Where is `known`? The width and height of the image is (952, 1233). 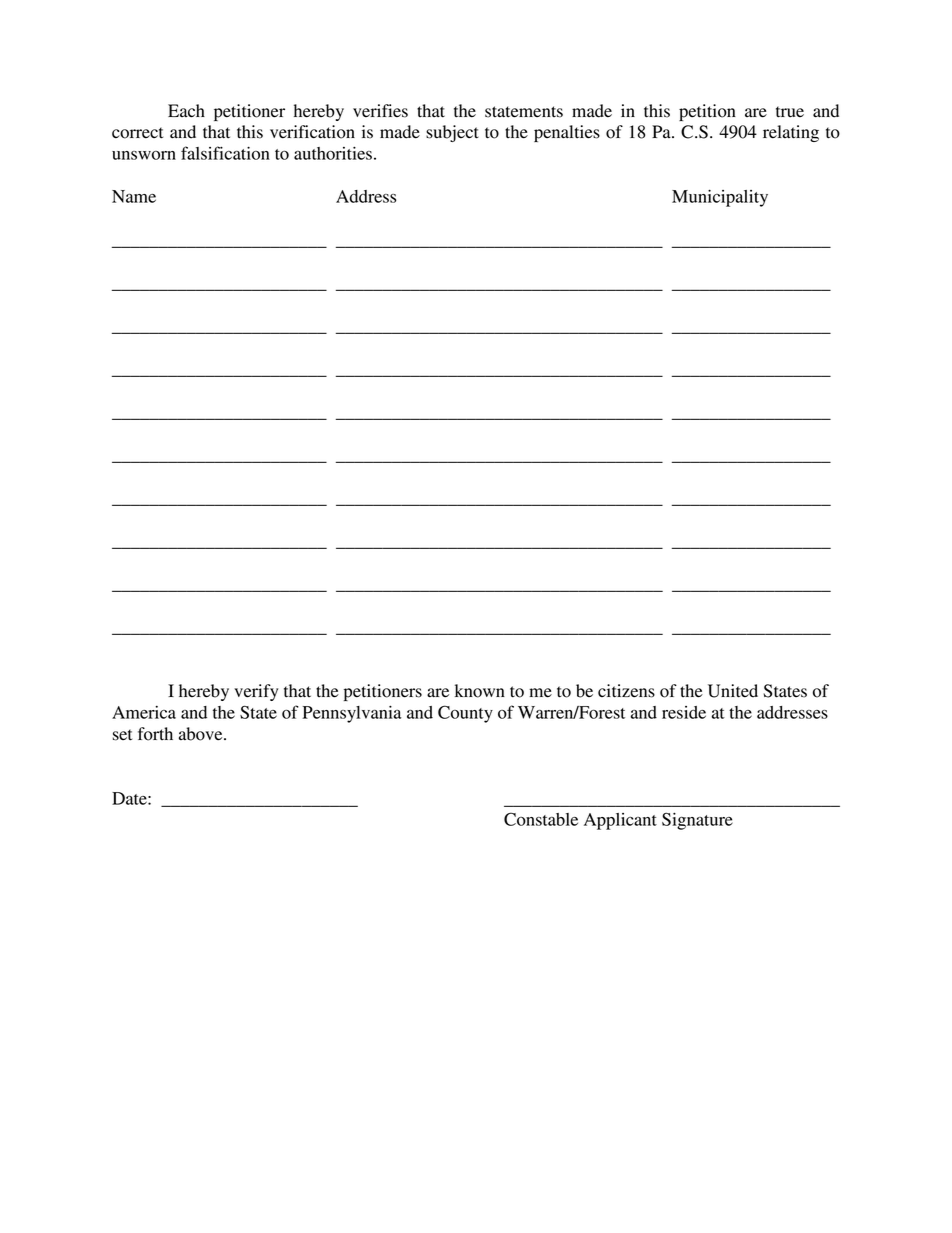 known is located at coordinates (480, 691).
